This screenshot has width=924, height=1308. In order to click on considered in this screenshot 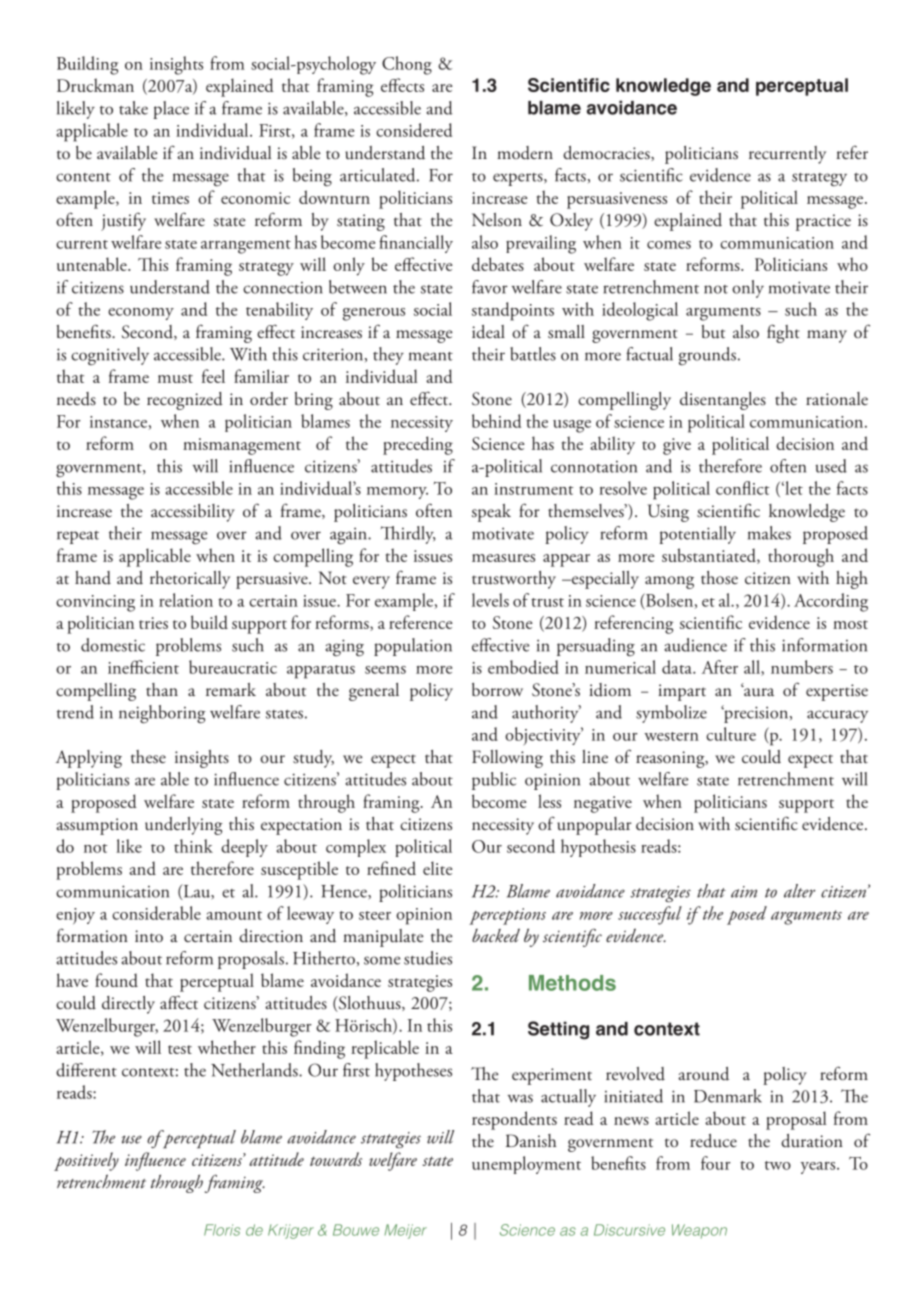, I will do `click(414, 130)`.
